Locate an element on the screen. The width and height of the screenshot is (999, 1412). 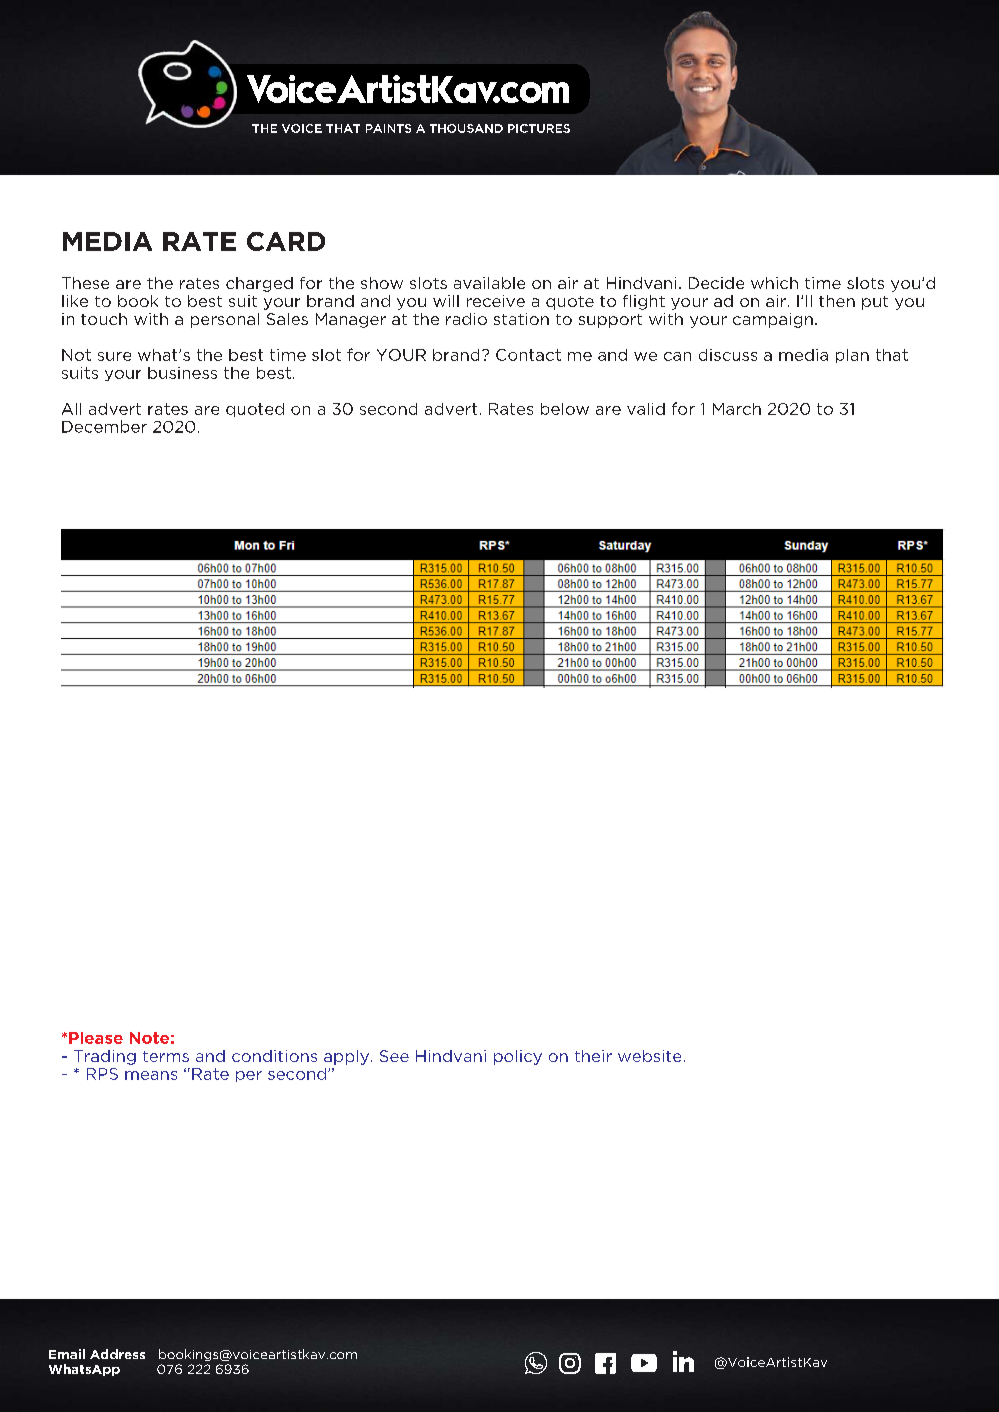
Address is located at coordinates (117, 1354).
